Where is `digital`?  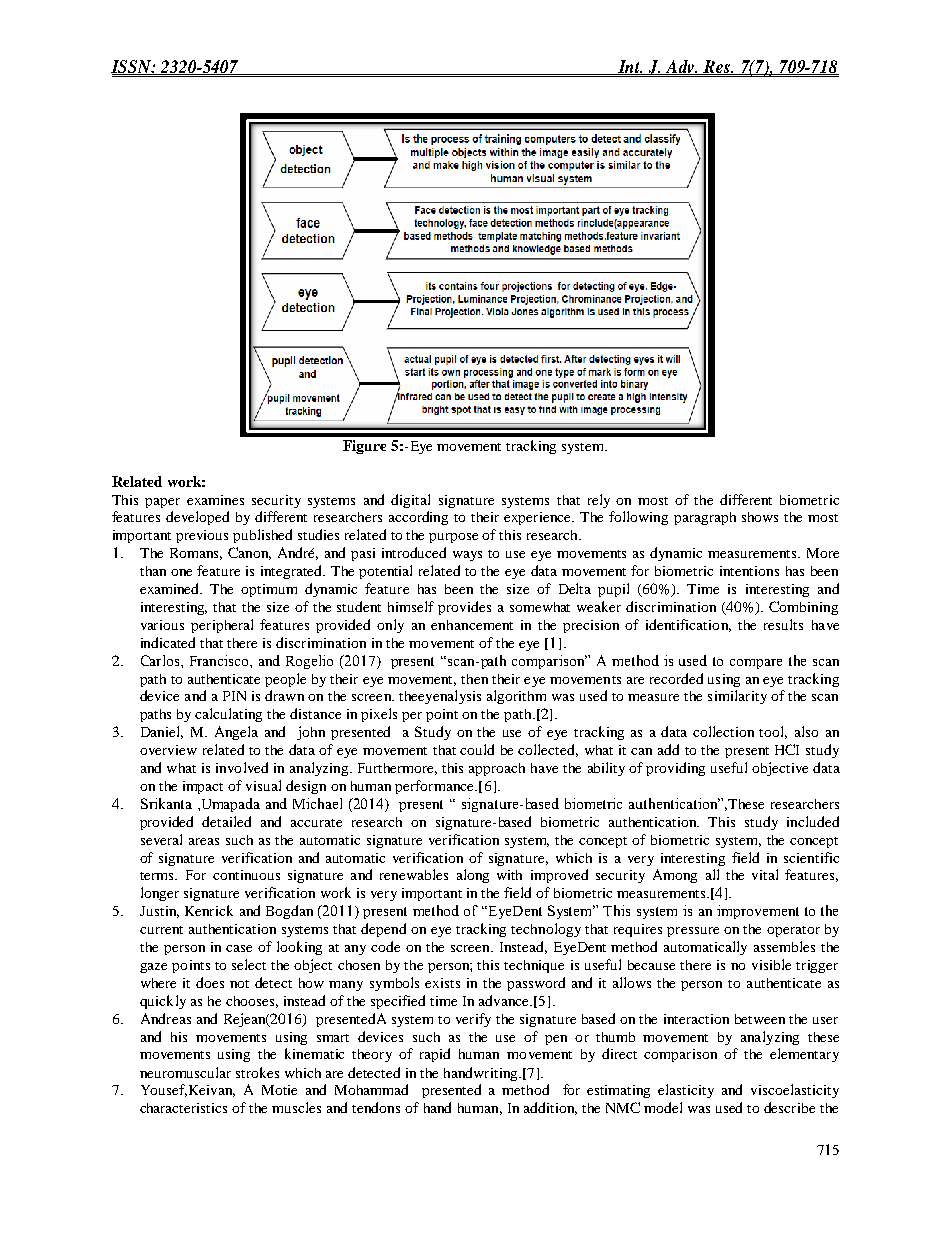
digital is located at coordinates (410, 501).
